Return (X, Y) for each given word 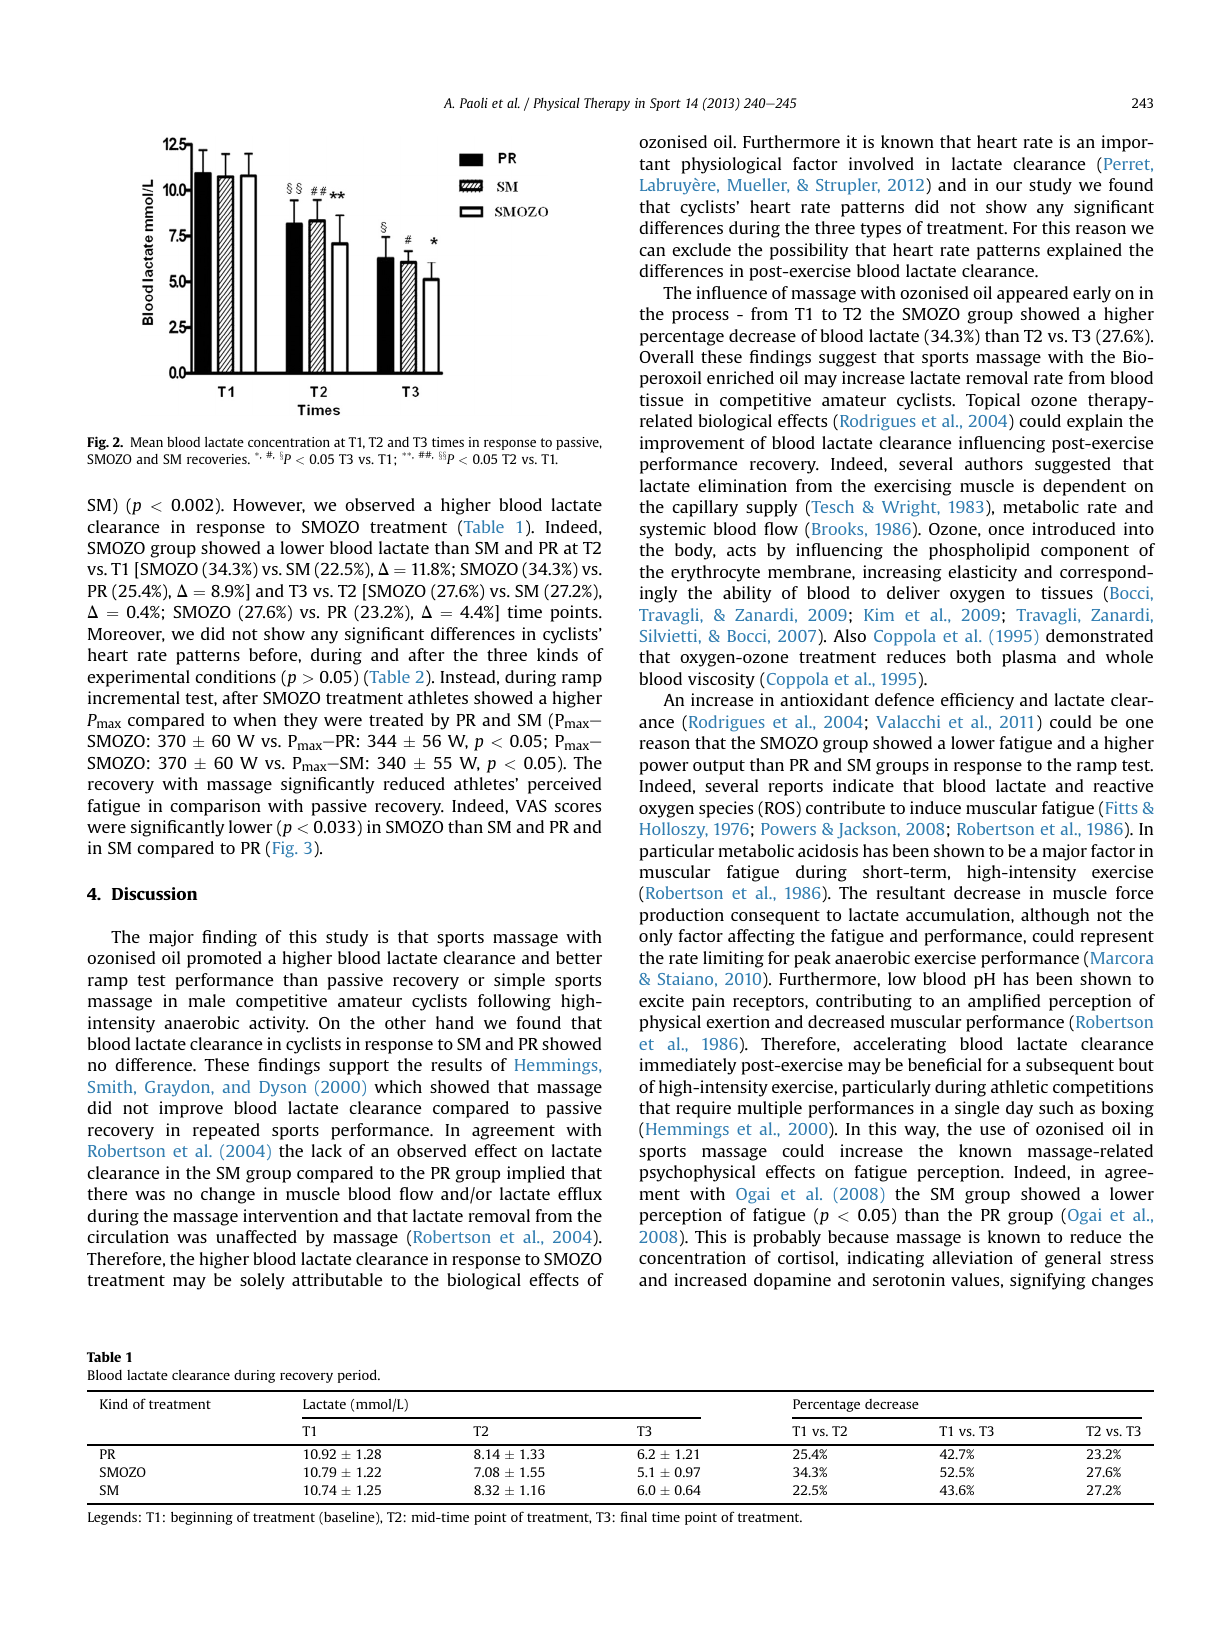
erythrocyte (715, 573)
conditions (235, 676)
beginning (202, 1518)
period (358, 1376)
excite (661, 1000)
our (1009, 186)
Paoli (474, 102)
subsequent (1070, 1066)
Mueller (758, 185)
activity (278, 1024)
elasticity (982, 573)
